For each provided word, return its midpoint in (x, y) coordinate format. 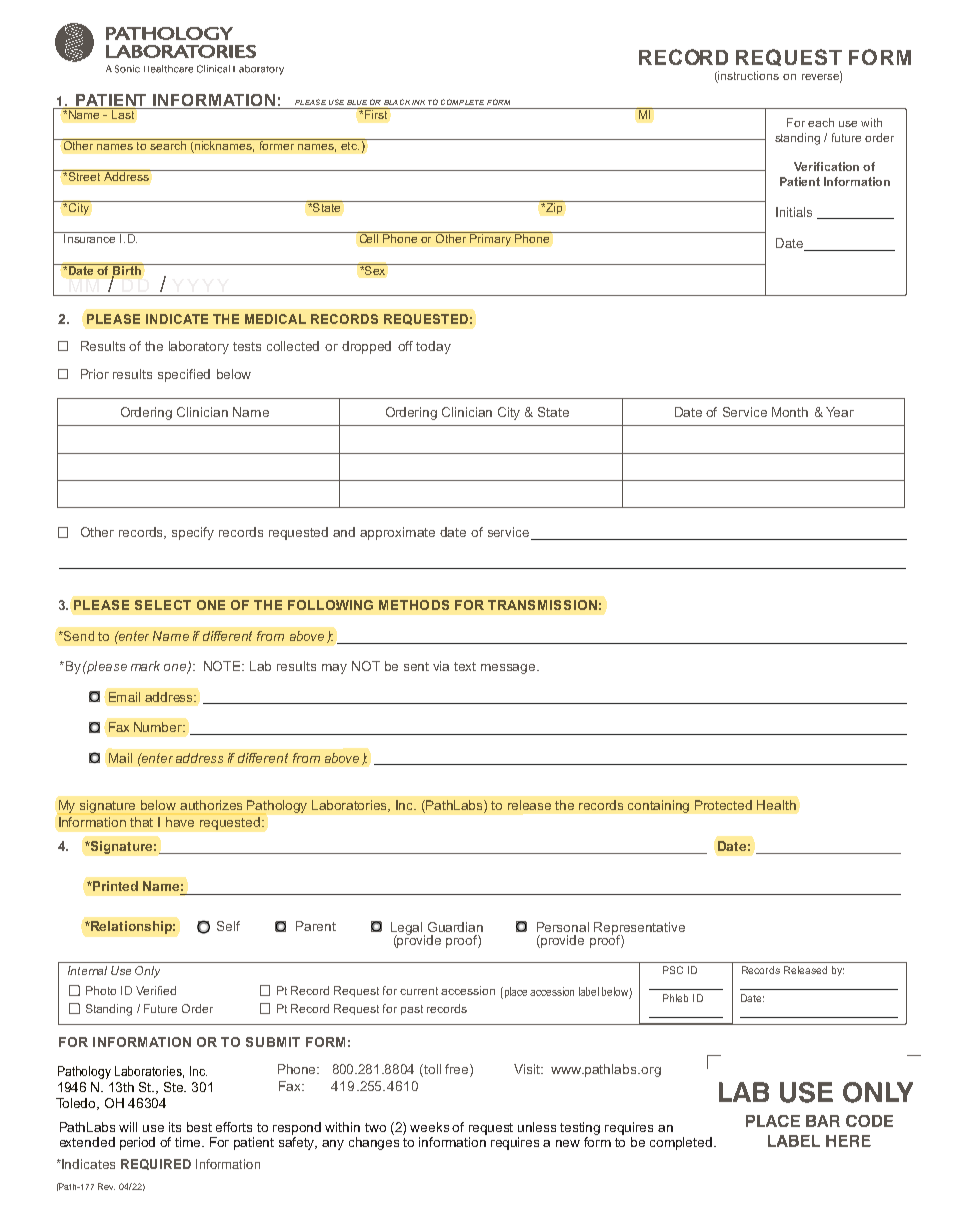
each (821, 122)
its (175, 1127)
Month (790, 412)
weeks (429, 1127)
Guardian (455, 927)
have (180, 822)
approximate (397, 533)
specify (193, 533)
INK (418, 102)
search (169, 144)
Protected (723, 805)
